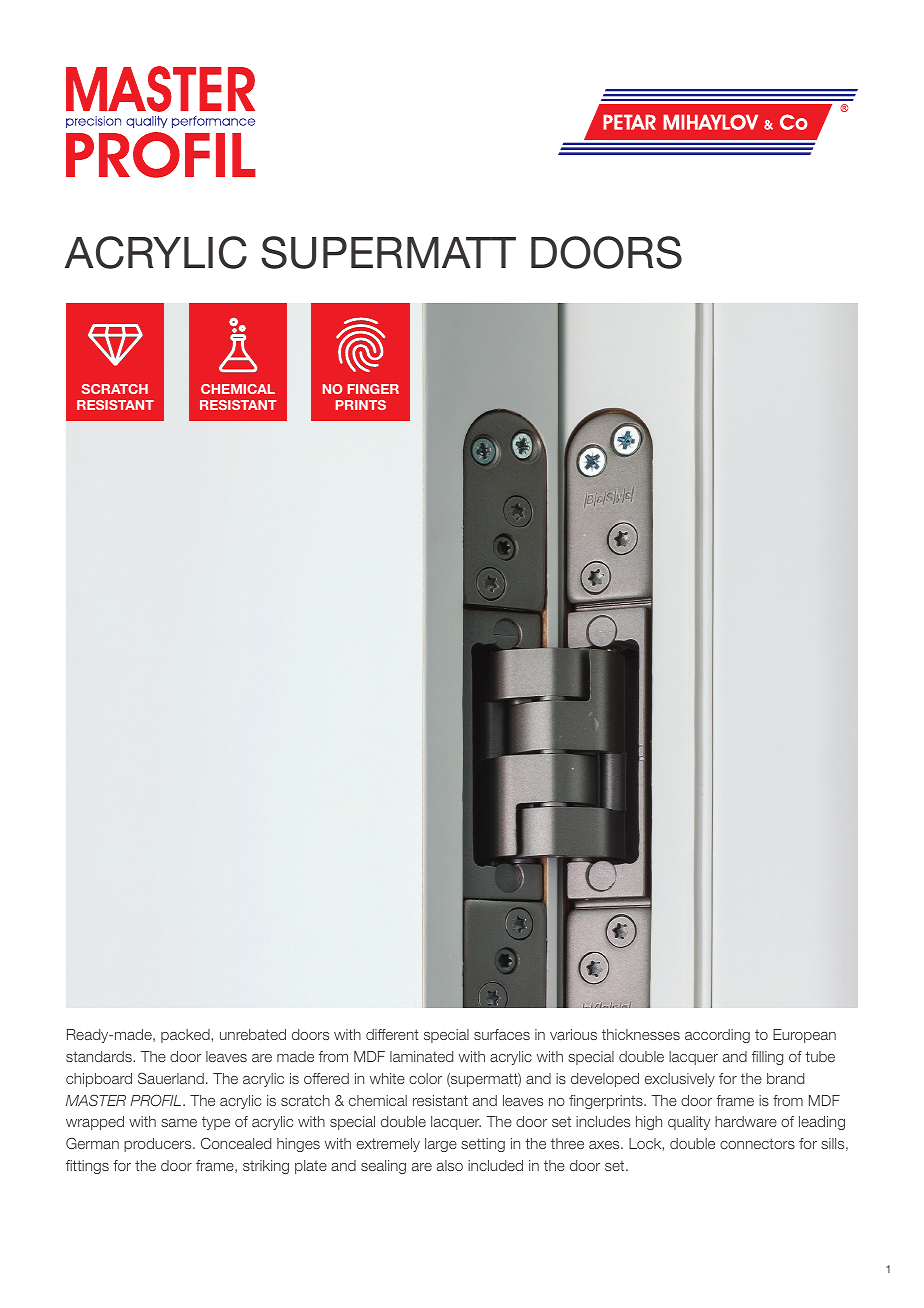 The height and width of the image is (1308, 924). I want to click on same, so click(179, 1123).
